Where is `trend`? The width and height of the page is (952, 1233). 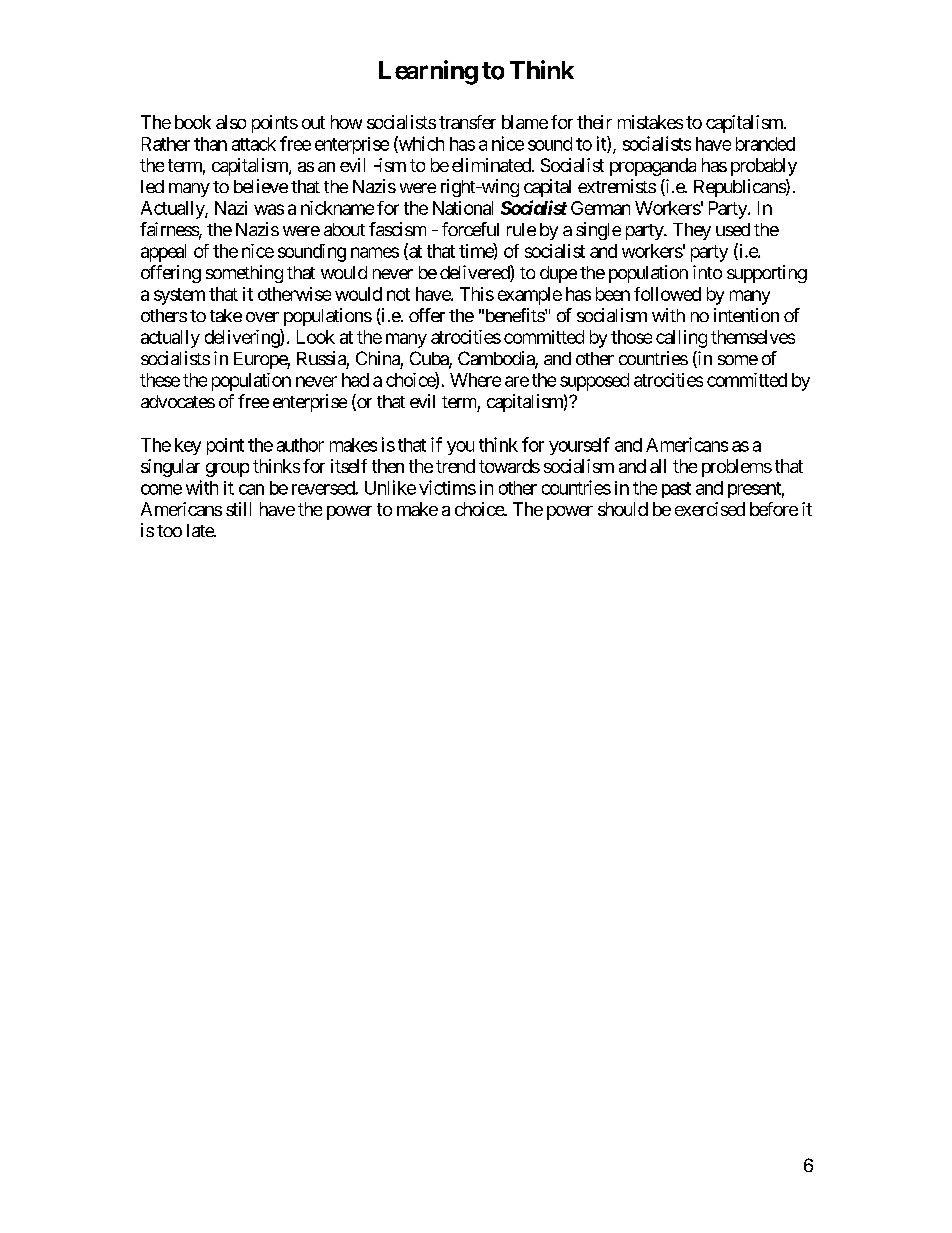
trend is located at coordinates (455, 466).
